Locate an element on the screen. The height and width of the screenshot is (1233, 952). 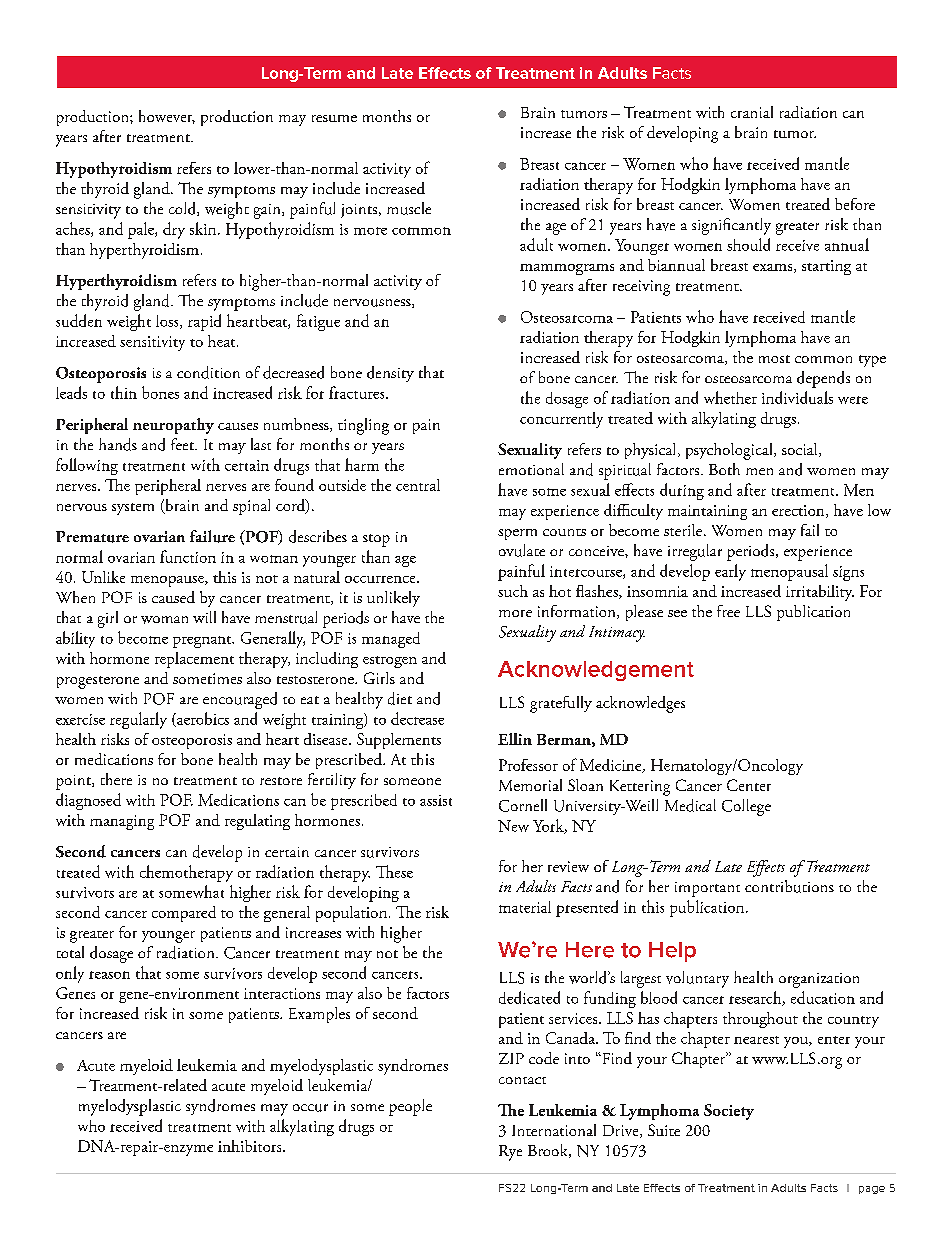
density is located at coordinates (390, 374).
